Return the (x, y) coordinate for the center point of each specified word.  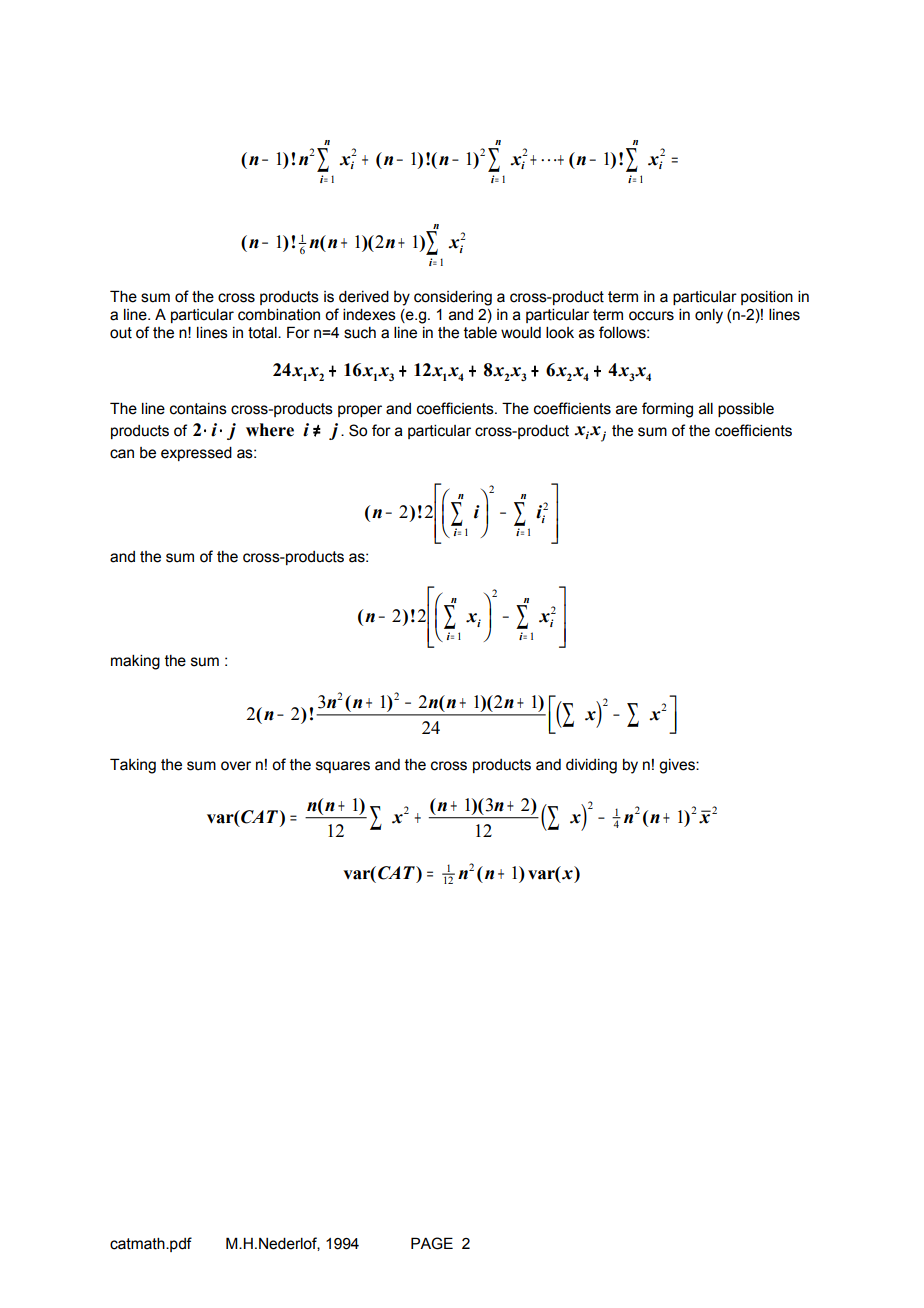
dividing (591, 766)
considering (453, 298)
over (236, 766)
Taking (133, 766)
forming (667, 410)
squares (343, 767)
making (135, 662)
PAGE (432, 1243)
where (270, 430)
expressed (196, 454)
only (709, 316)
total (263, 333)
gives (678, 766)
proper (360, 411)
